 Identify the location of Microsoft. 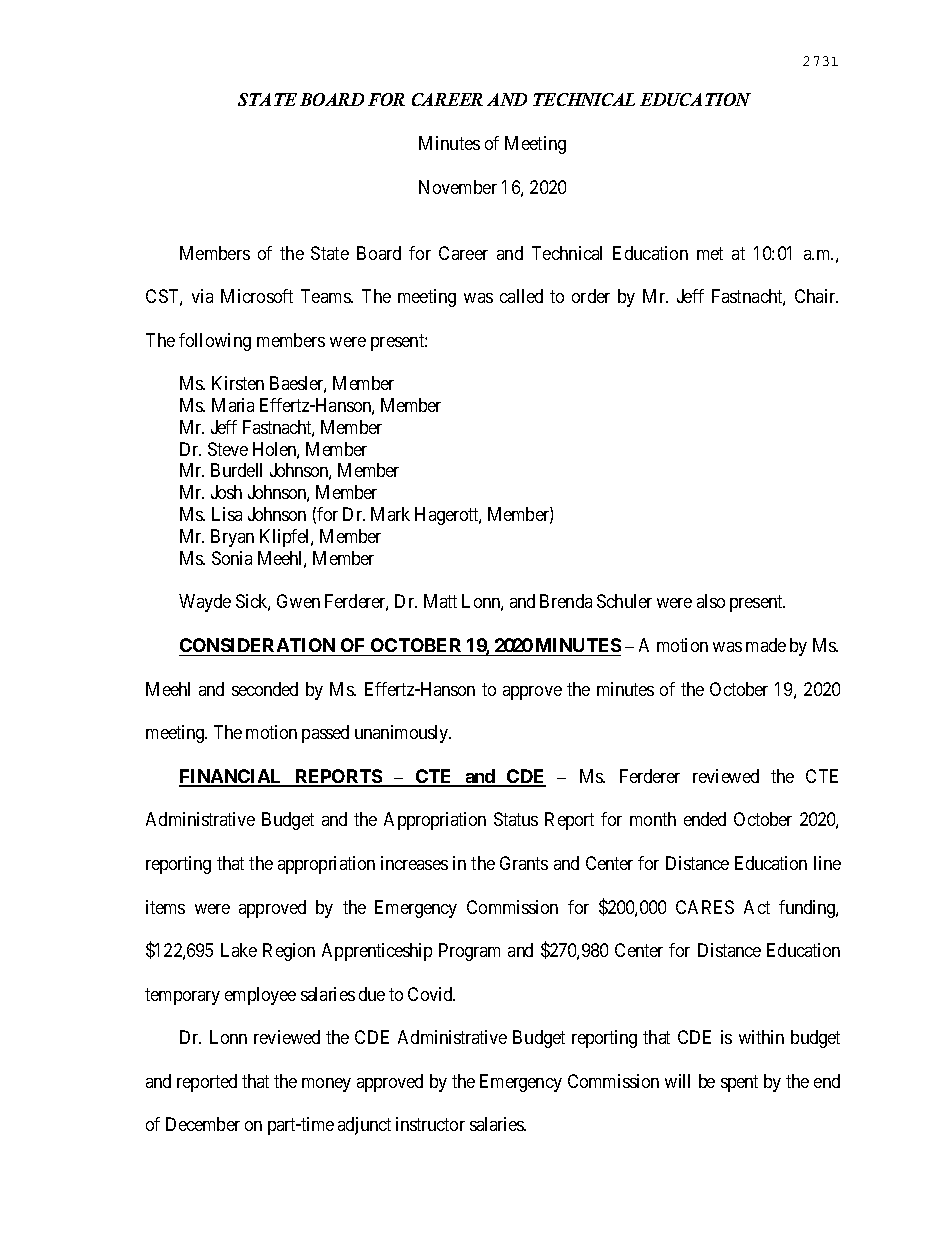
(257, 296).
